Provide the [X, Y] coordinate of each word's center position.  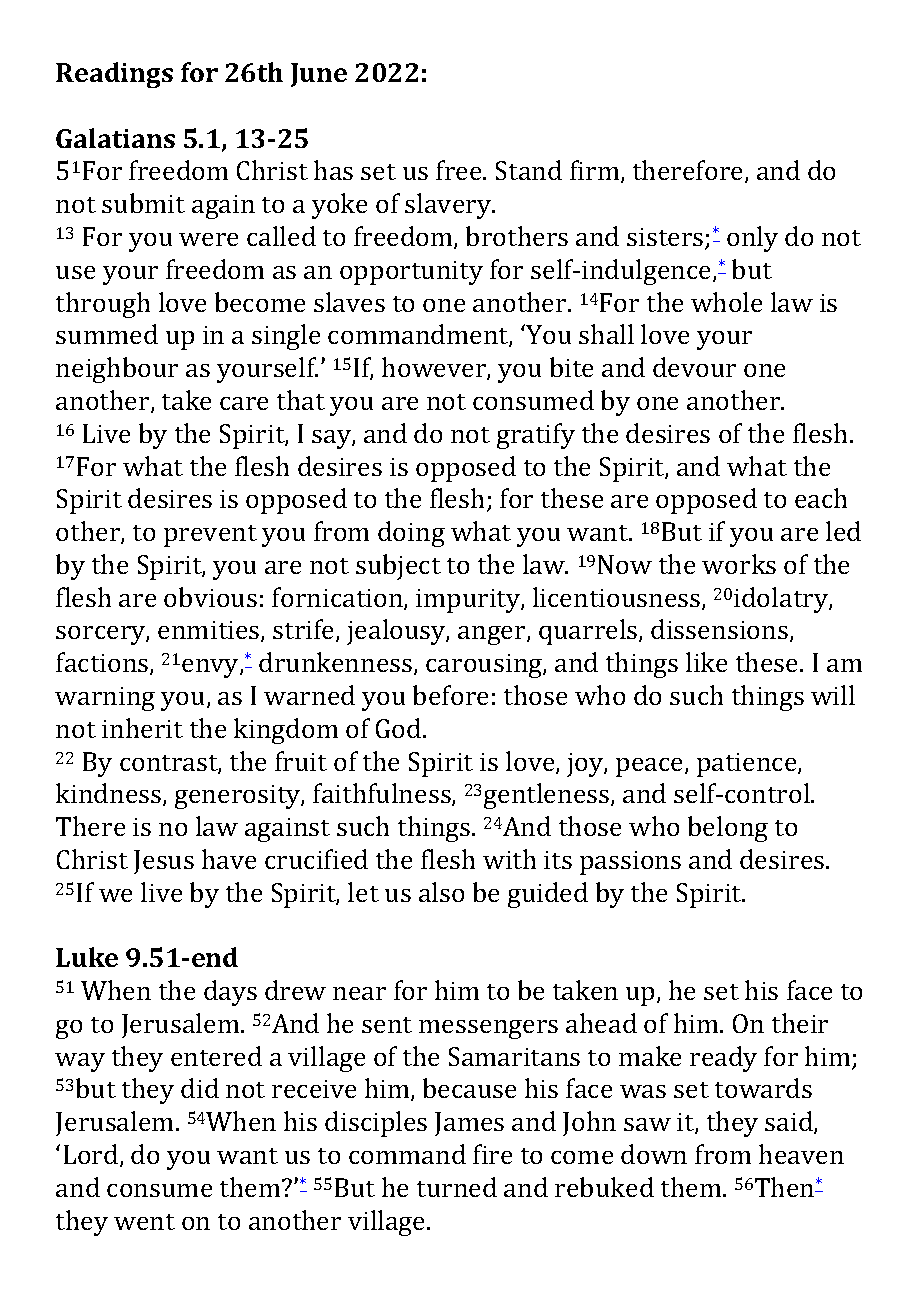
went [144, 1222]
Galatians [115, 138]
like [706, 662]
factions [103, 663]
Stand [529, 170]
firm [596, 171]
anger [493, 635]
